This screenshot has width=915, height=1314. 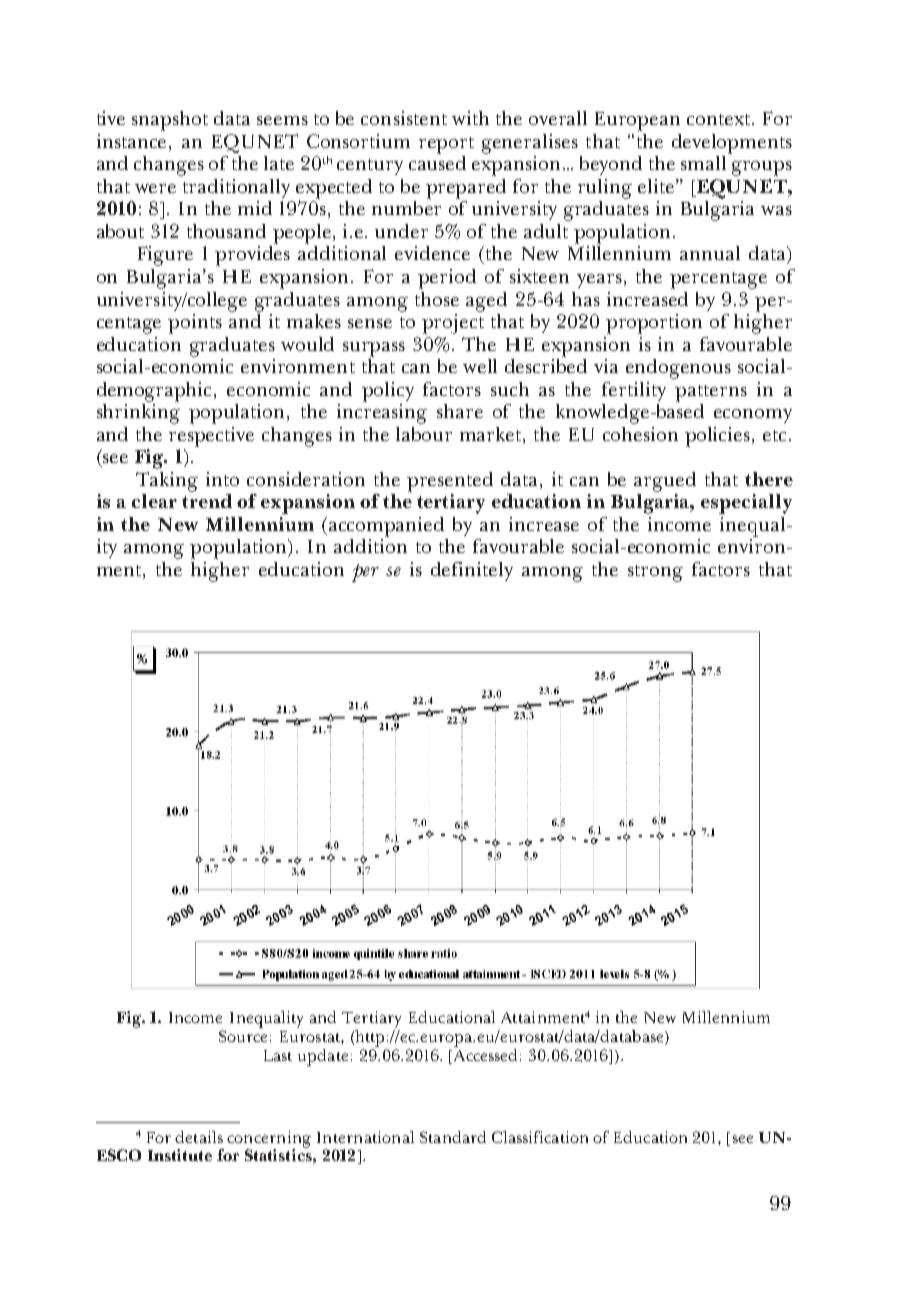 I want to click on Standard, so click(x=453, y=1137).
